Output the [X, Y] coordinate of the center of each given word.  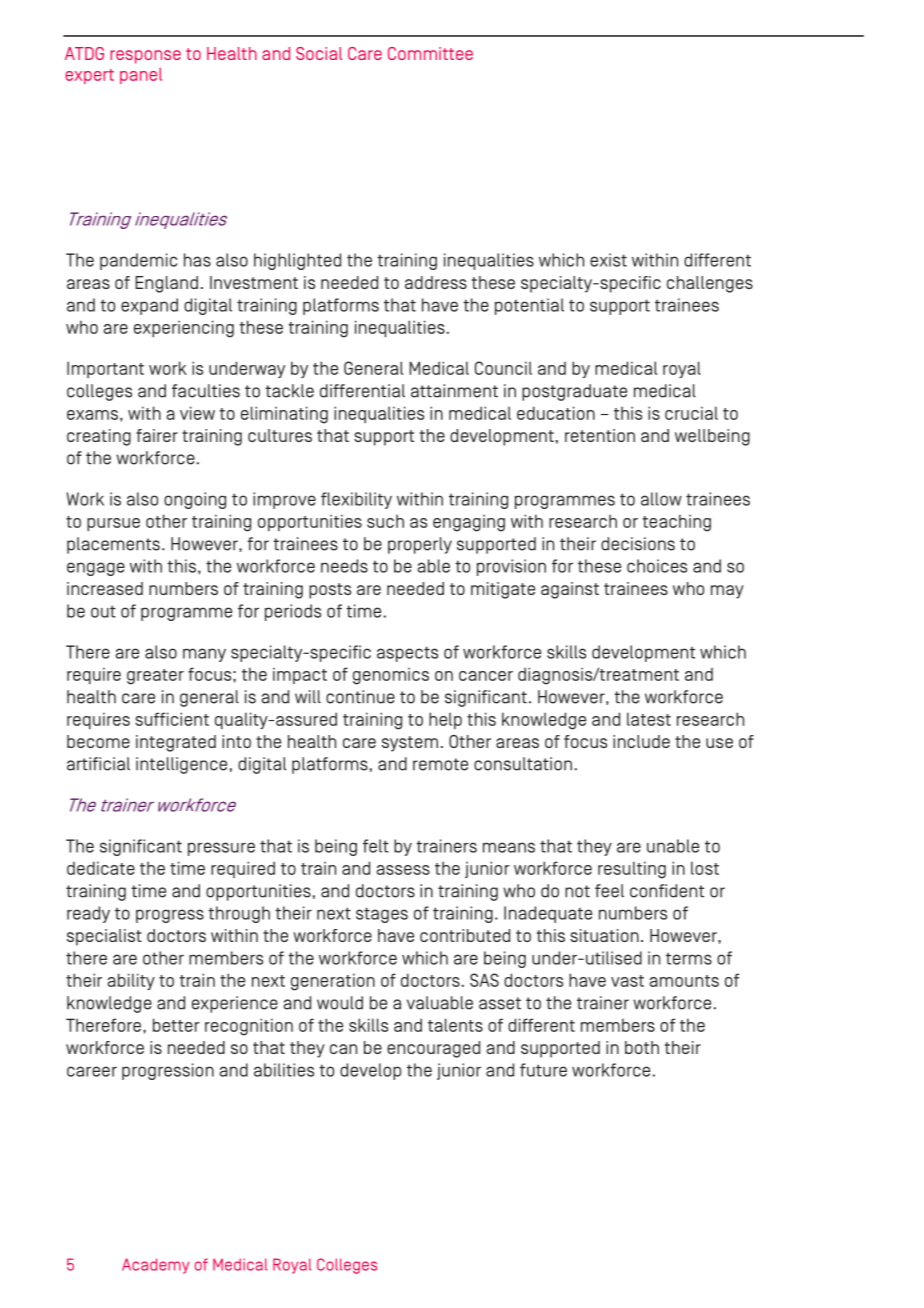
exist [608, 260]
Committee [430, 53]
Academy [156, 1266]
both [642, 1047]
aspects [407, 654]
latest [649, 719]
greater [155, 677]
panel [141, 76]
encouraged [433, 1049]
